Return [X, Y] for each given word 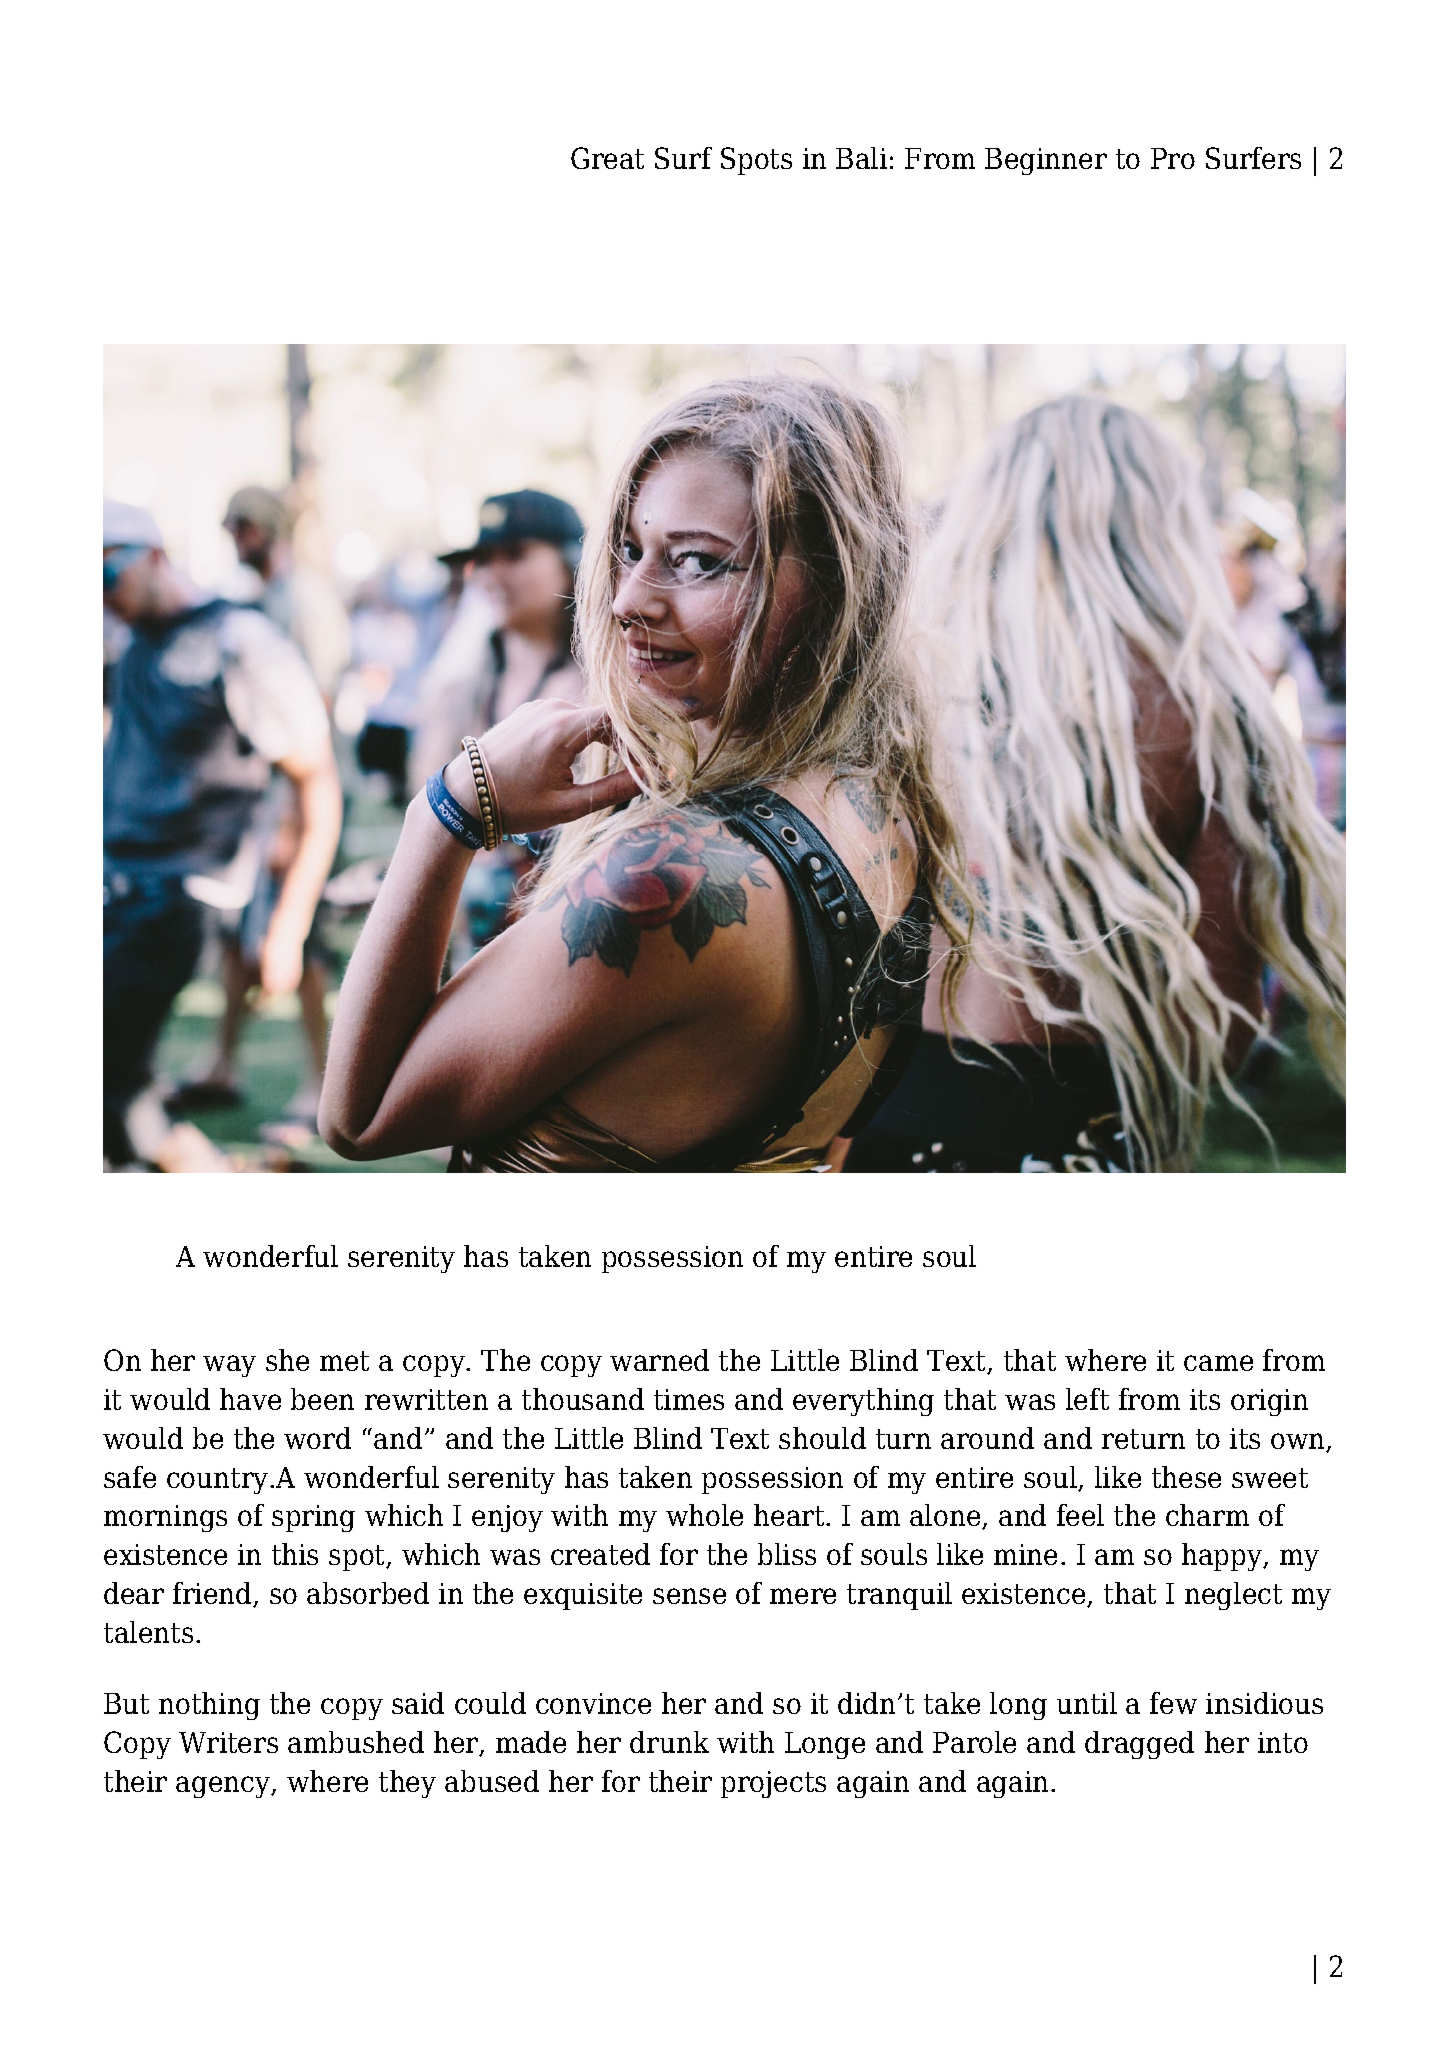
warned [659, 1360]
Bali [861, 158]
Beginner [1046, 161]
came [1218, 1363]
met [344, 1361]
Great [607, 158]
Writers [228, 1742]
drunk [669, 1742]
